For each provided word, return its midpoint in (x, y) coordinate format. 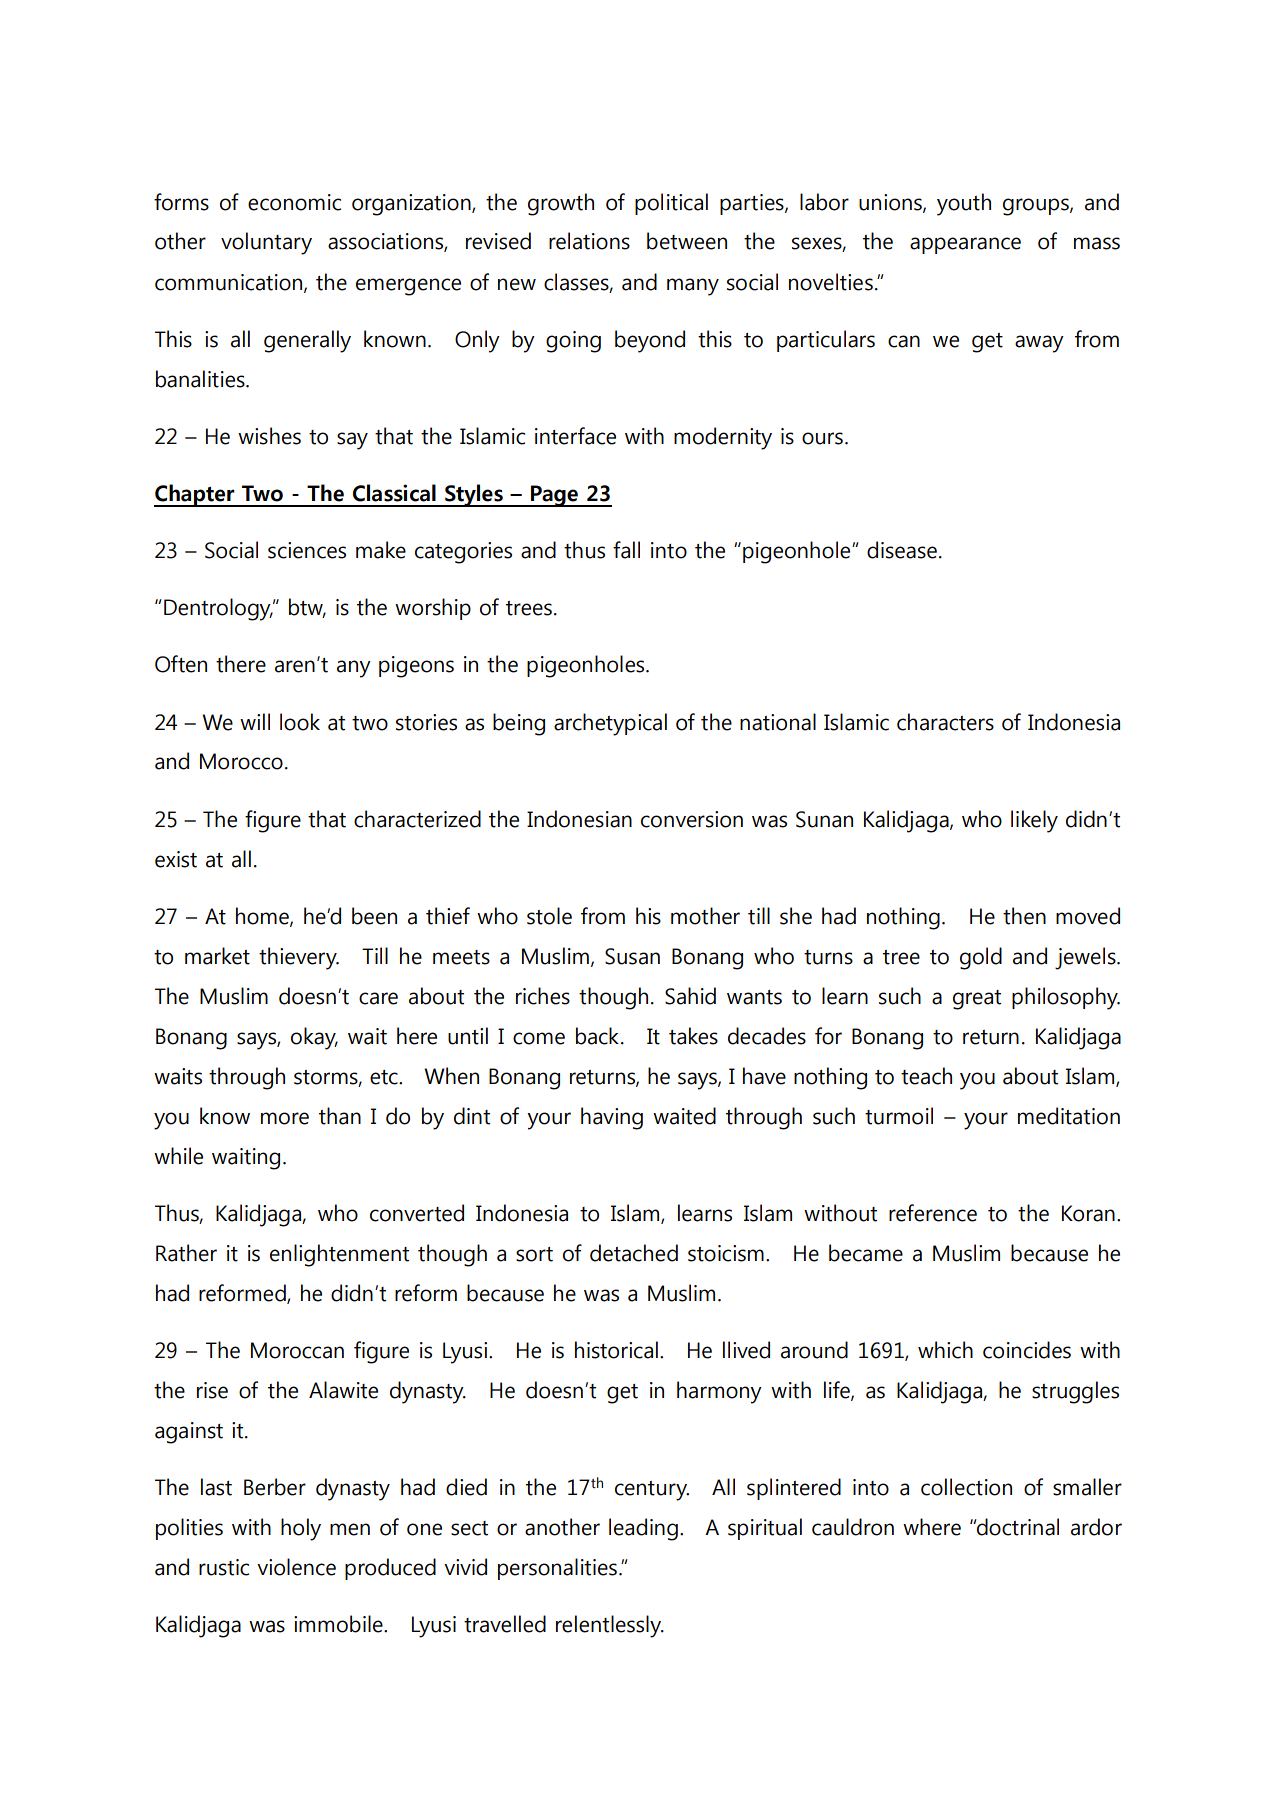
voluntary (266, 243)
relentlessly (609, 1626)
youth (964, 204)
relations (589, 241)
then (1024, 916)
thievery (299, 958)
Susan (632, 956)
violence (296, 1567)
